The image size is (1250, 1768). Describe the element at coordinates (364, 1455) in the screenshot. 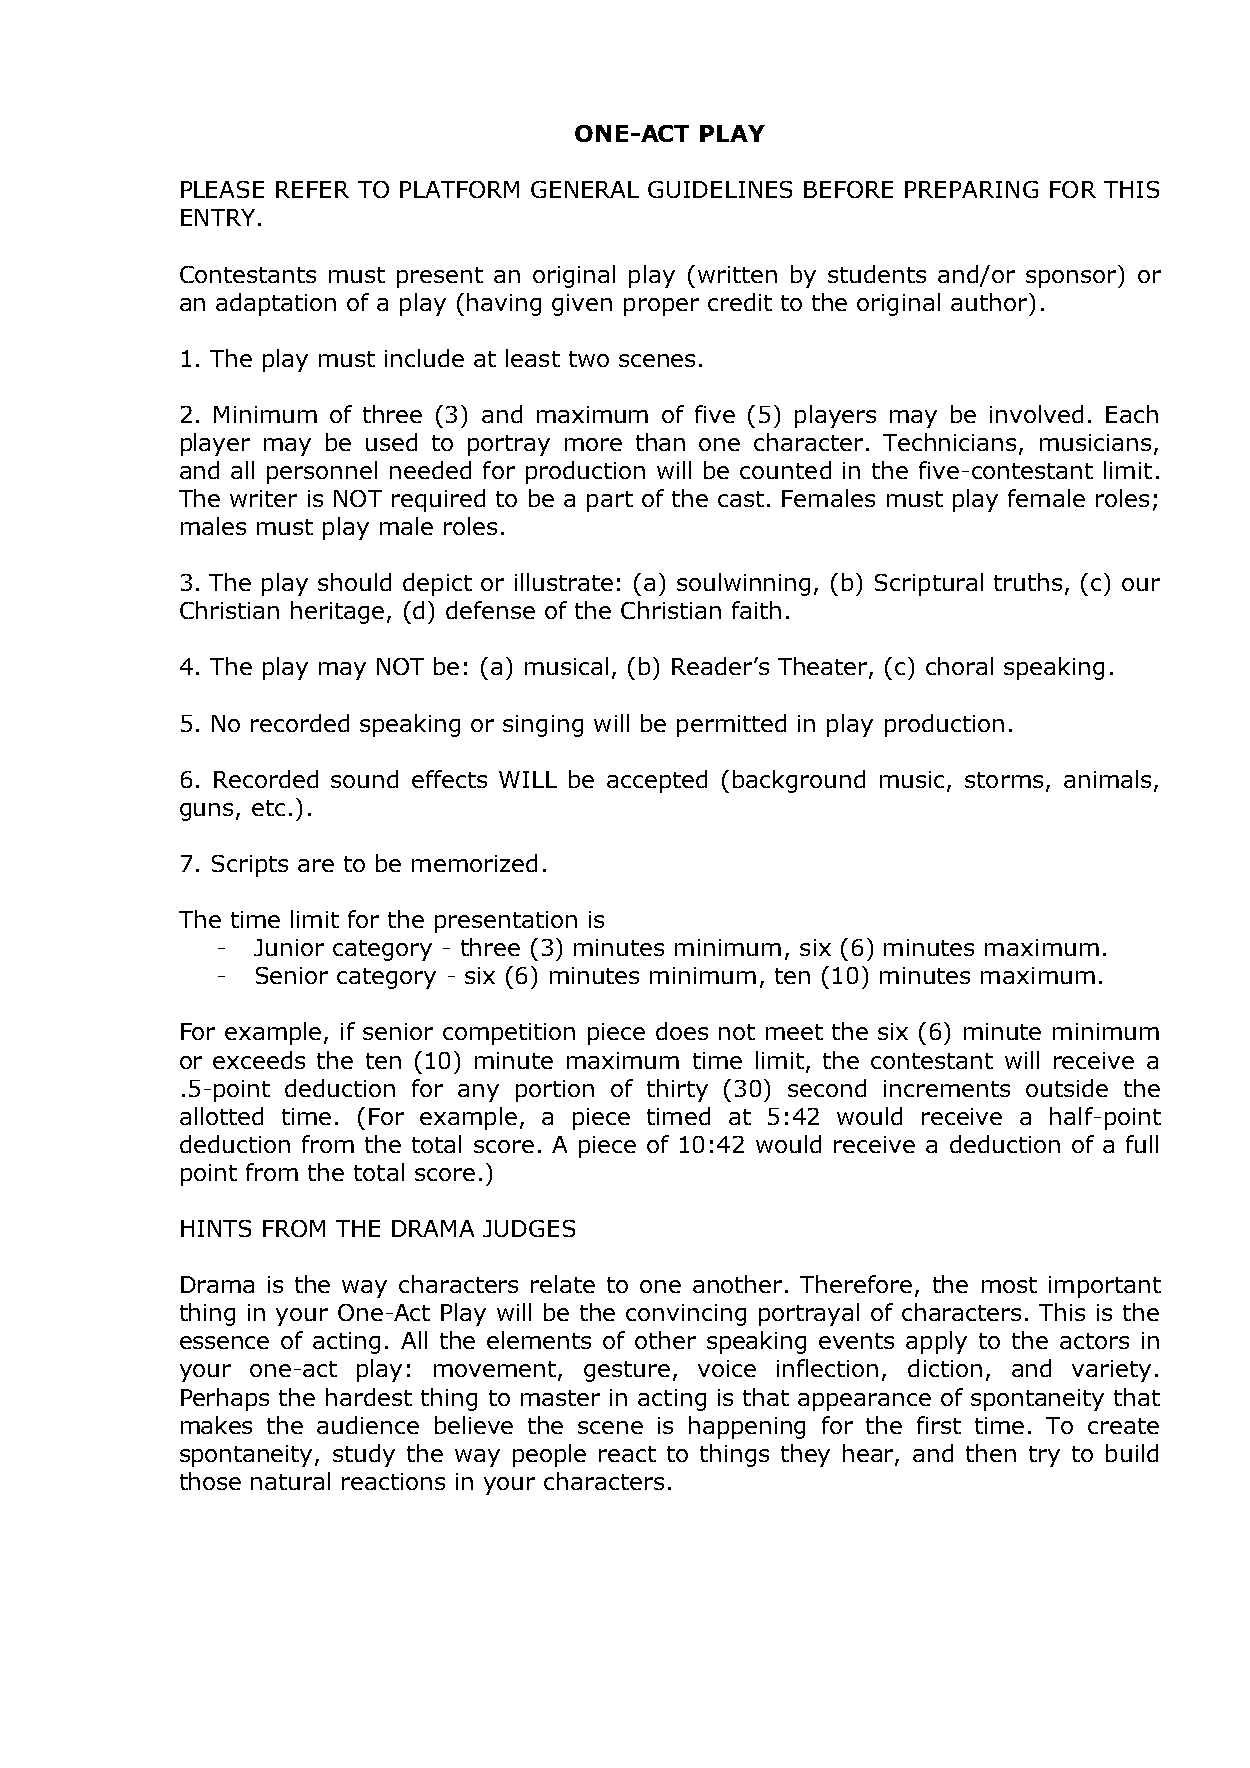

I see `study` at that location.
